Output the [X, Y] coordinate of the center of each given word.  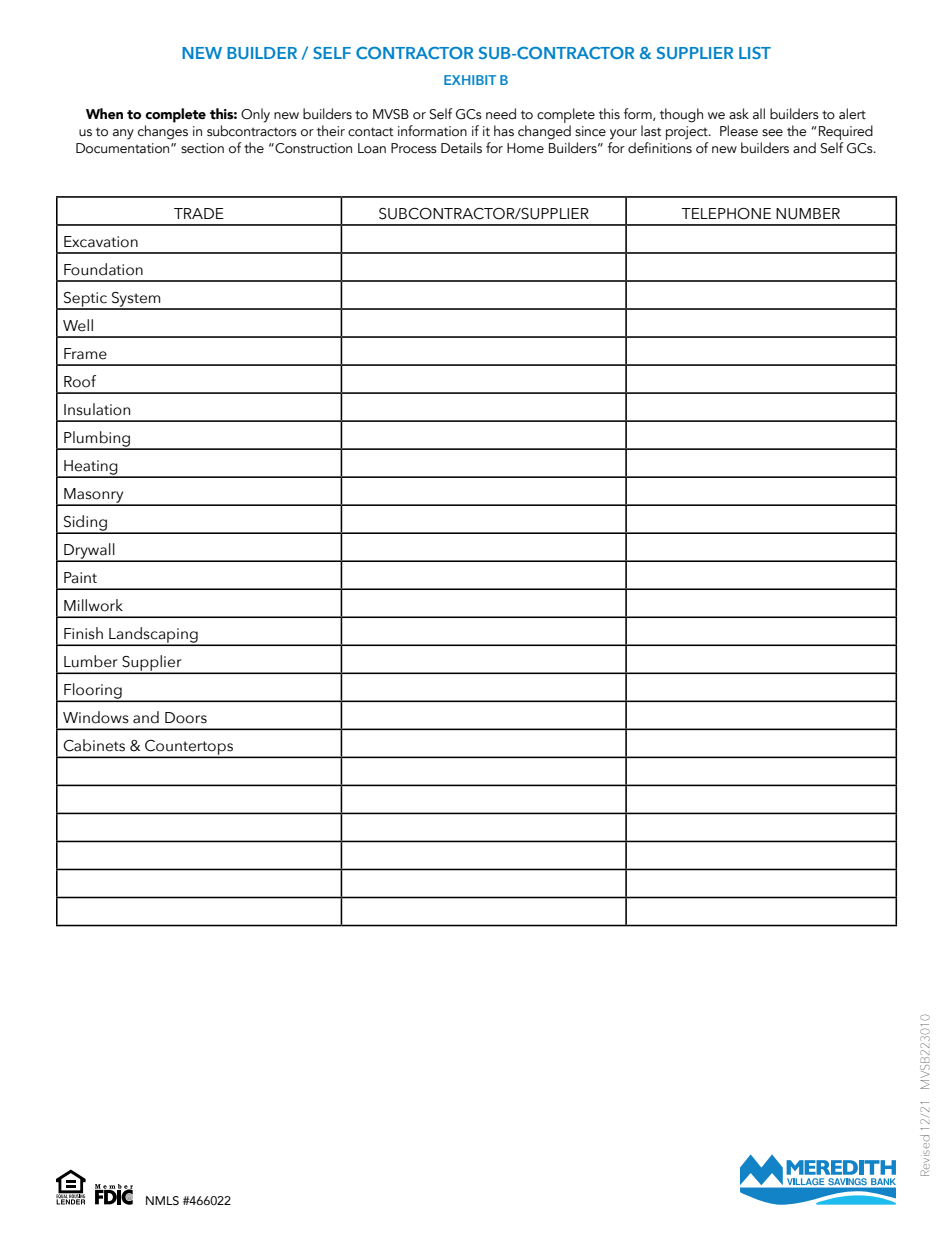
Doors [186, 718]
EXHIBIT [470, 80]
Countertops [189, 748]
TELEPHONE [726, 214]
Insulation [97, 409]
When [104, 113]
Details [461, 148]
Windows [96, 717]
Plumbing [97, 440]
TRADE [199, 213]
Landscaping [153, 636]
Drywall [89, 552]
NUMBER [808, 214]
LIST [755, 53]
